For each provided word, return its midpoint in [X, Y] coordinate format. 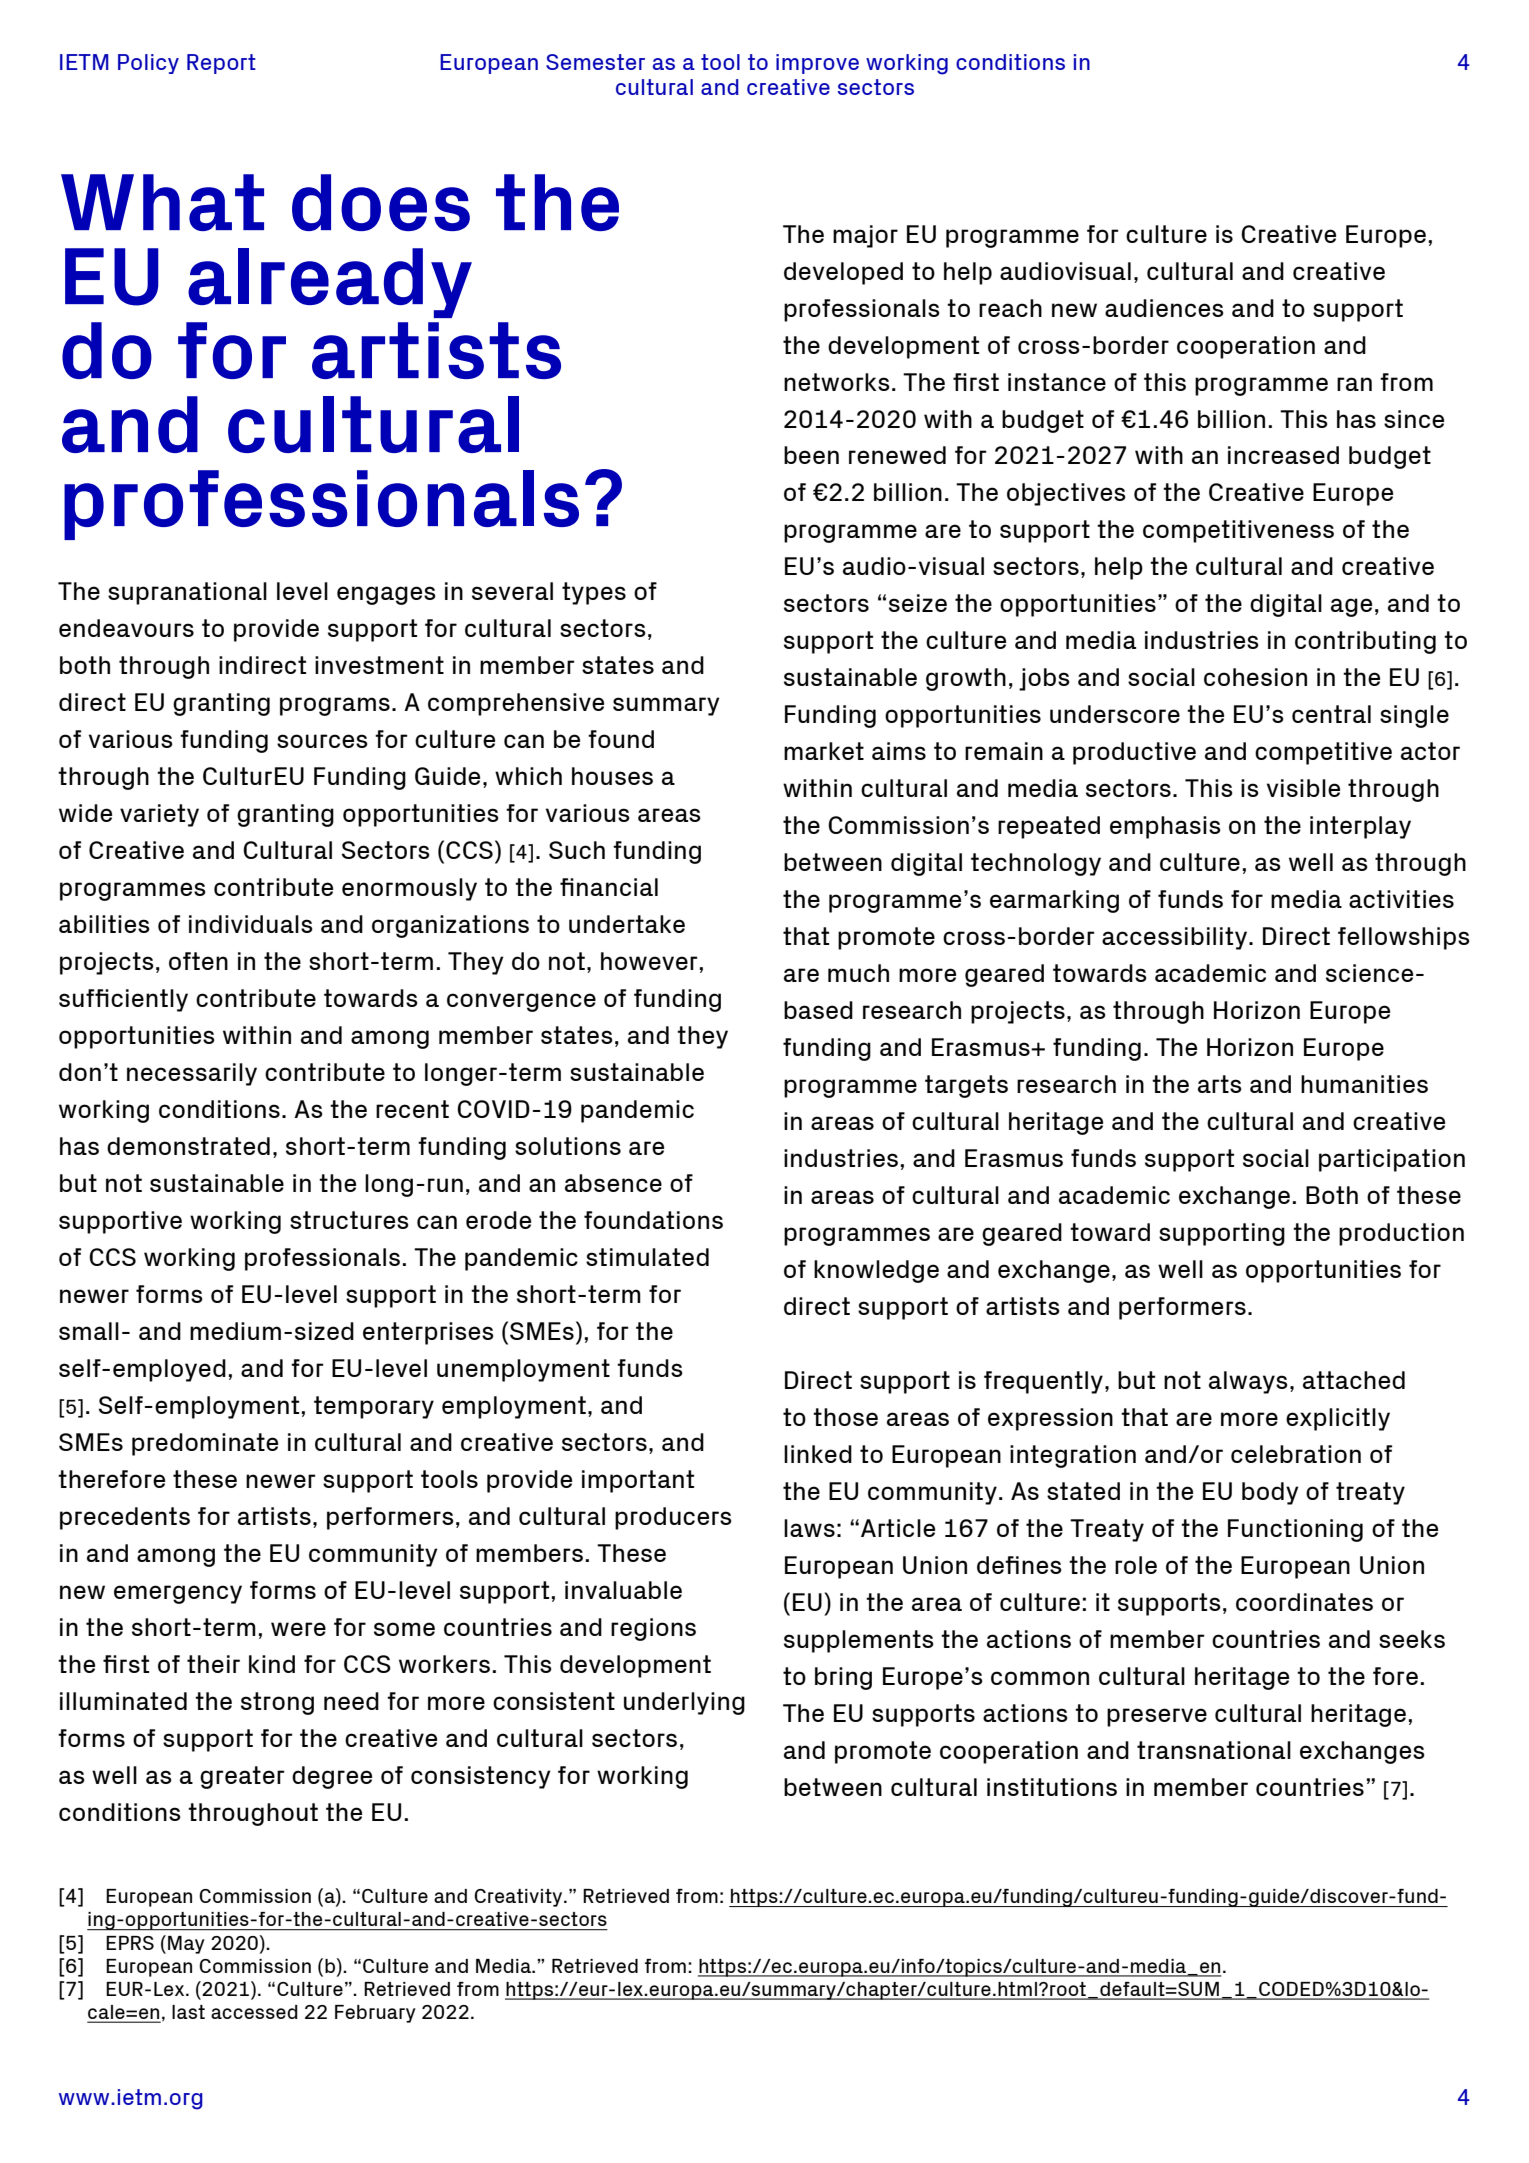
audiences [1164, 308]
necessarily [192, 1074]
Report [221, 64]
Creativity [519, 1898]
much [858, 973]
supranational [187, 593]
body [1270, 1493]
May [186, 1945]
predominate [205, 1444]
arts [1220, 1084]
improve [817, 64]
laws [809, 1528]
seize [918, 603]
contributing [1365, 642]
